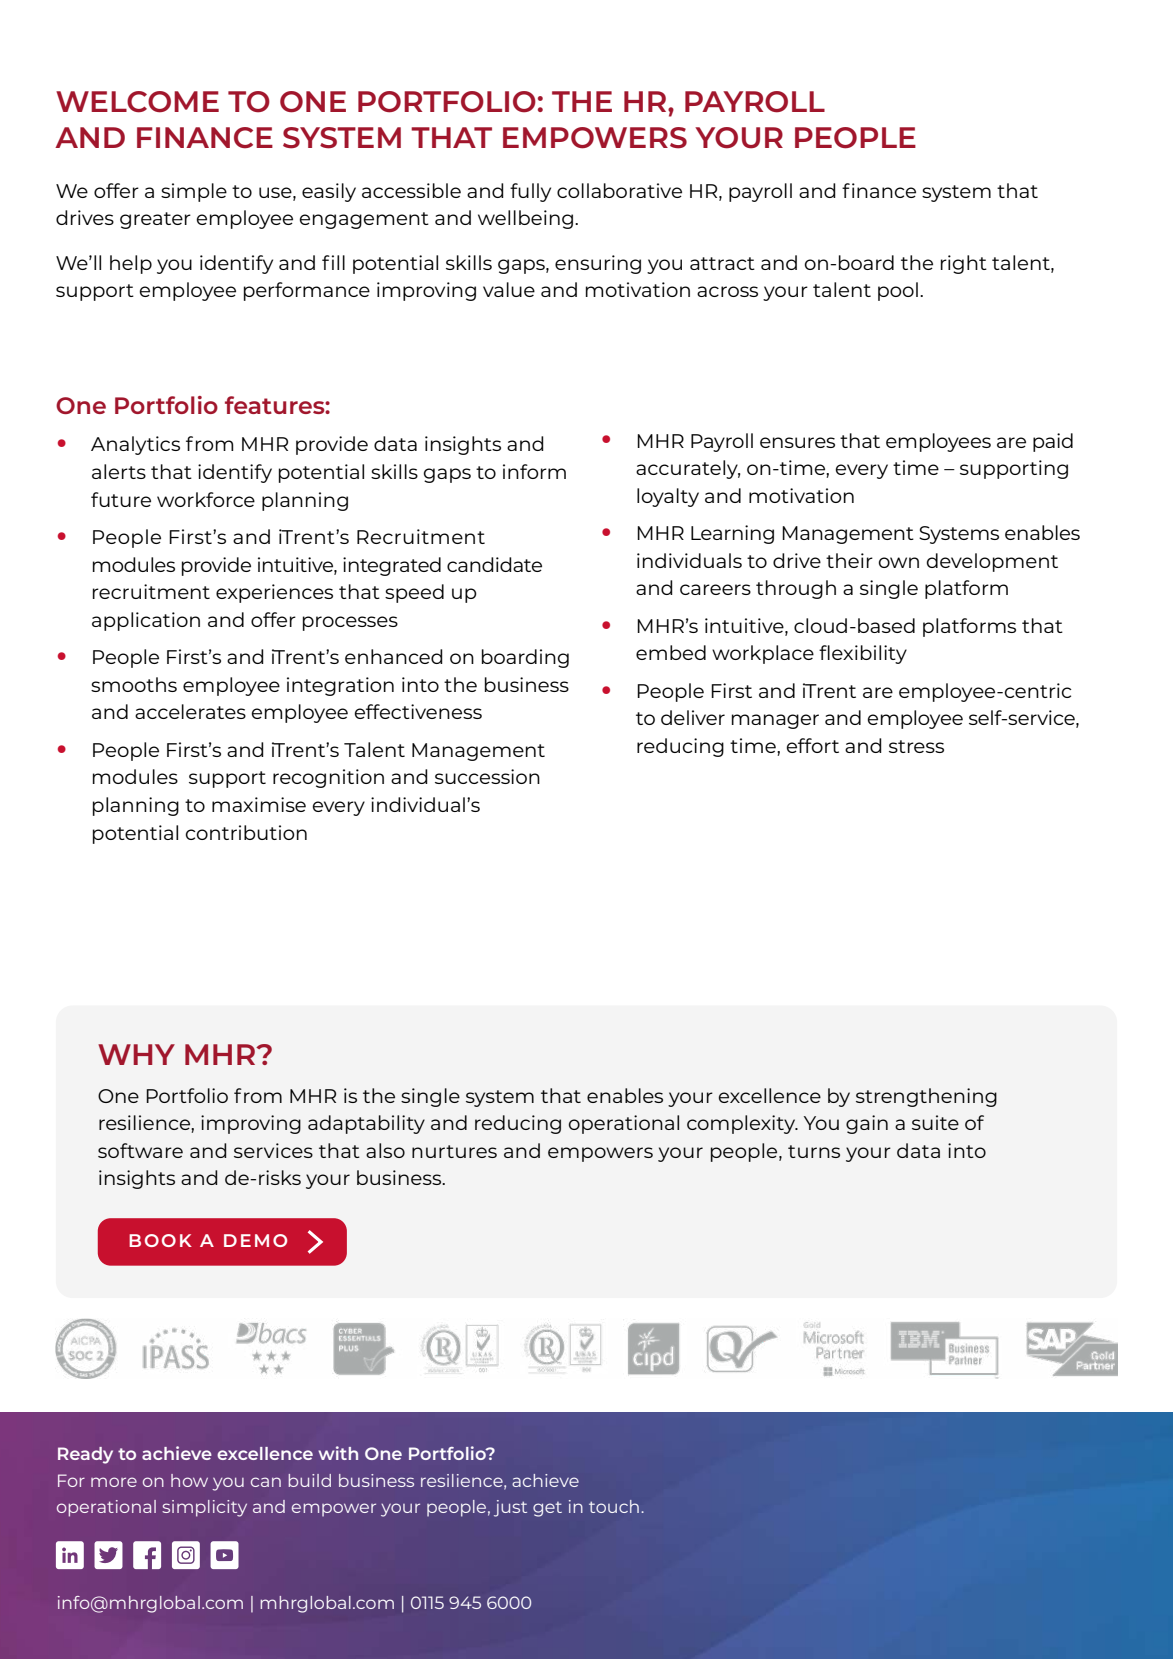  I want to click on own, so click(899, 562).
